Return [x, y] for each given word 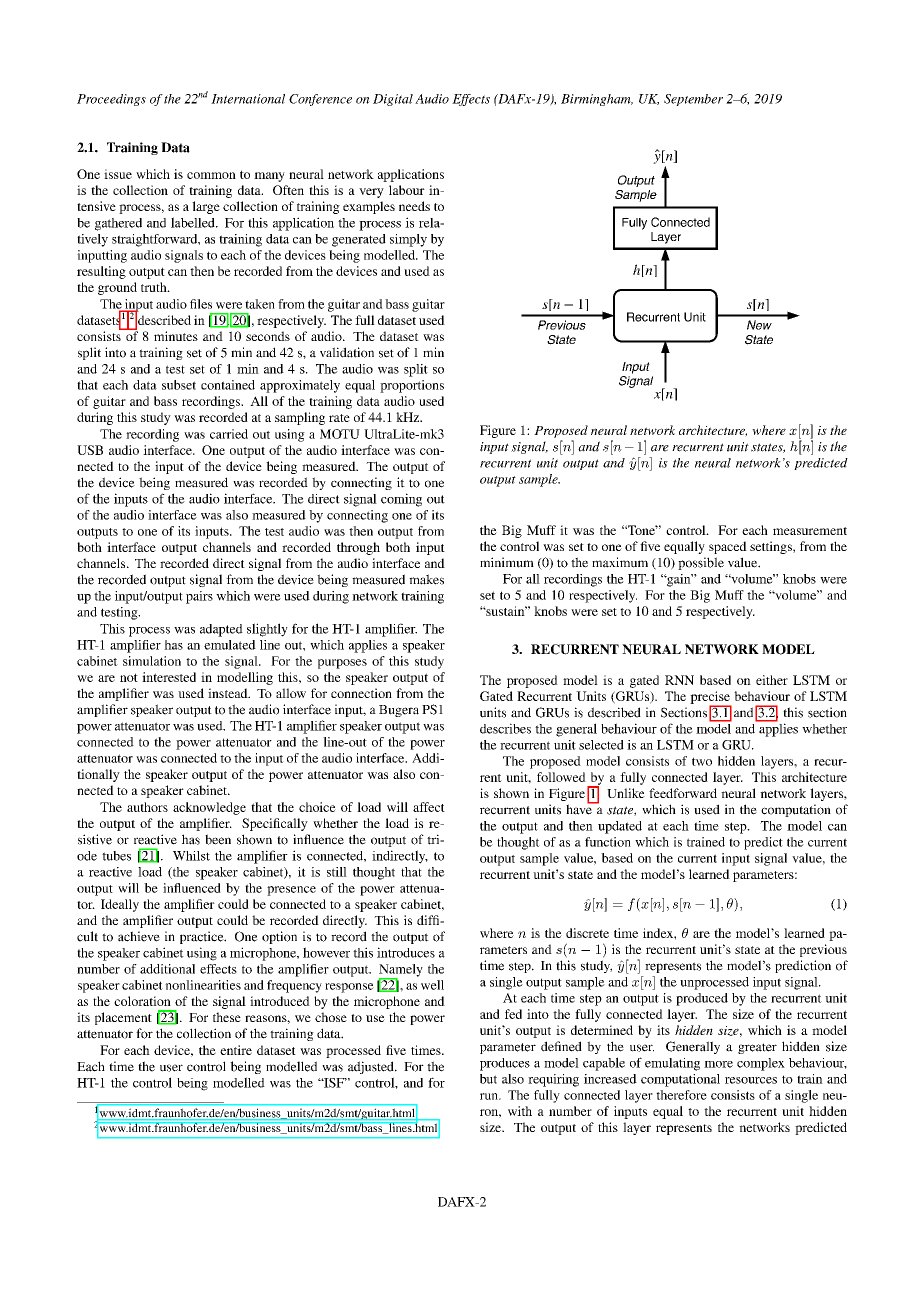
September [693, 100]
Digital [393, 100]
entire [236, 1050]
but [488, 1079]
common [211, 175]
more [718, 1064]
